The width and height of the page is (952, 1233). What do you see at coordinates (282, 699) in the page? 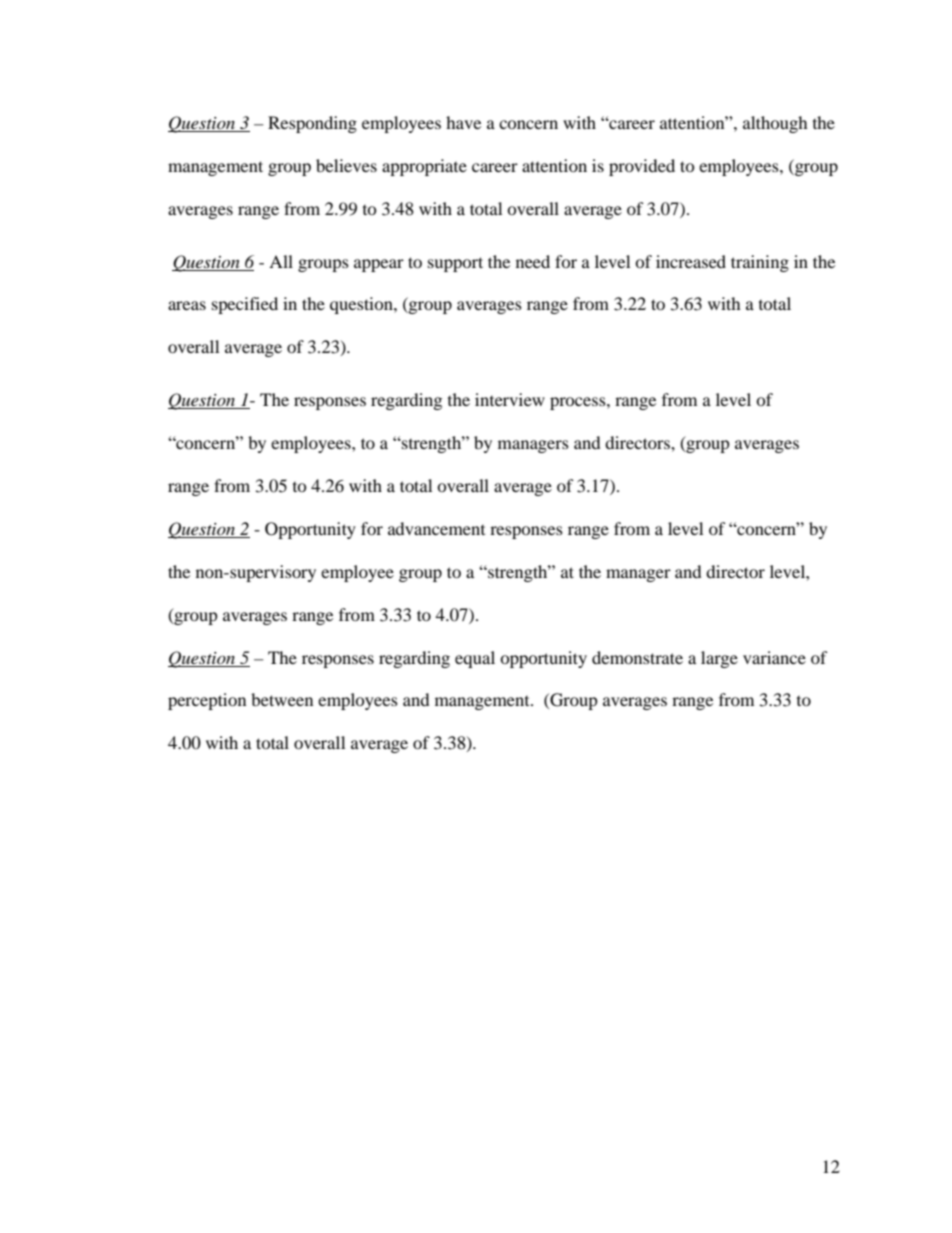
I see `between` at bounding box center [282, 699].
